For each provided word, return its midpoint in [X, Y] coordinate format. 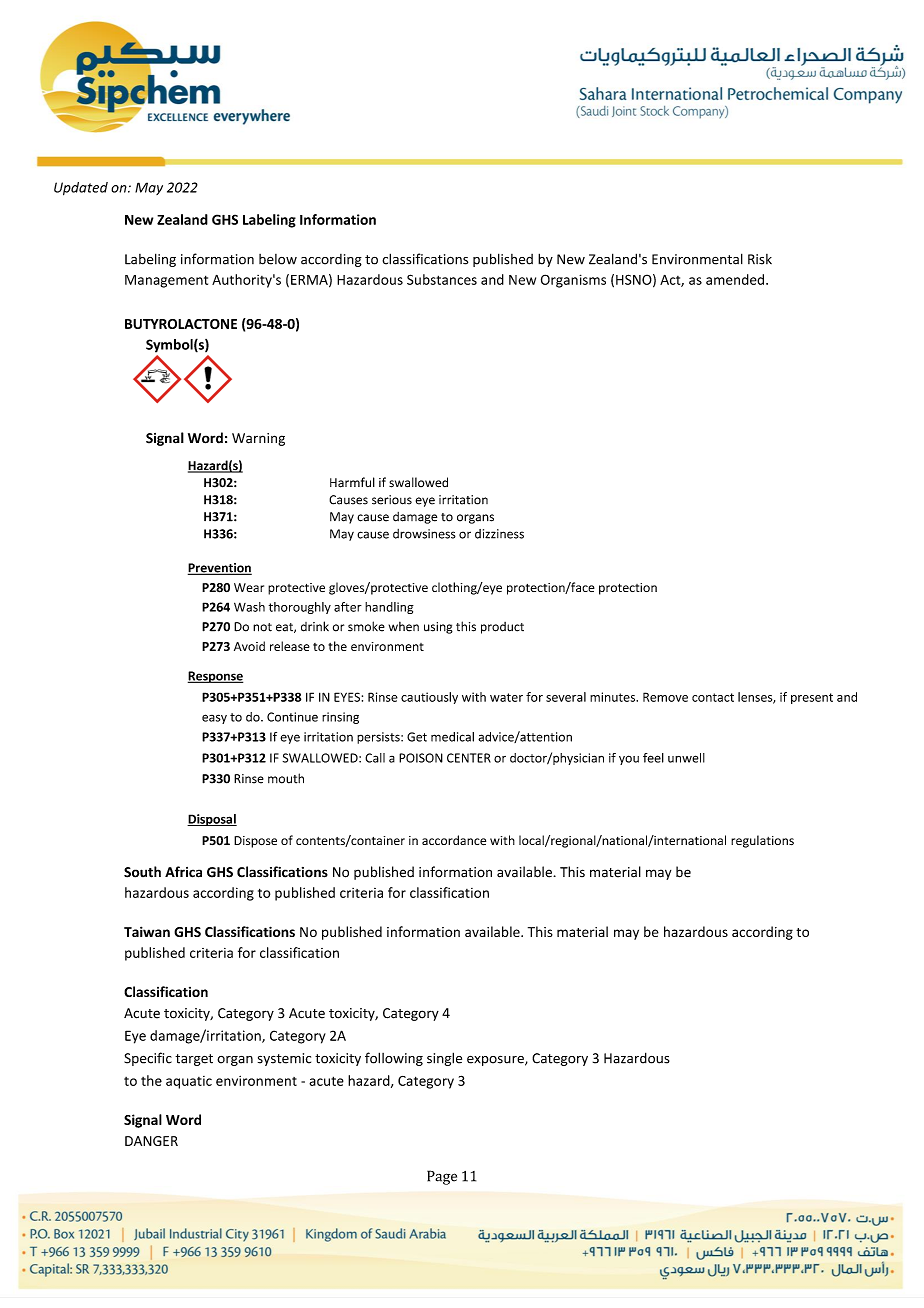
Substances [442, 279]
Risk [760, 259]
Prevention [220, 569]
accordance [454, 840]
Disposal [212, 820]
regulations [762, 841]
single [444, 1059]
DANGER [151, 1141]
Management [166, 281]
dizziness [499, 534]
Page [442, 1177]
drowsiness [424, 534]
